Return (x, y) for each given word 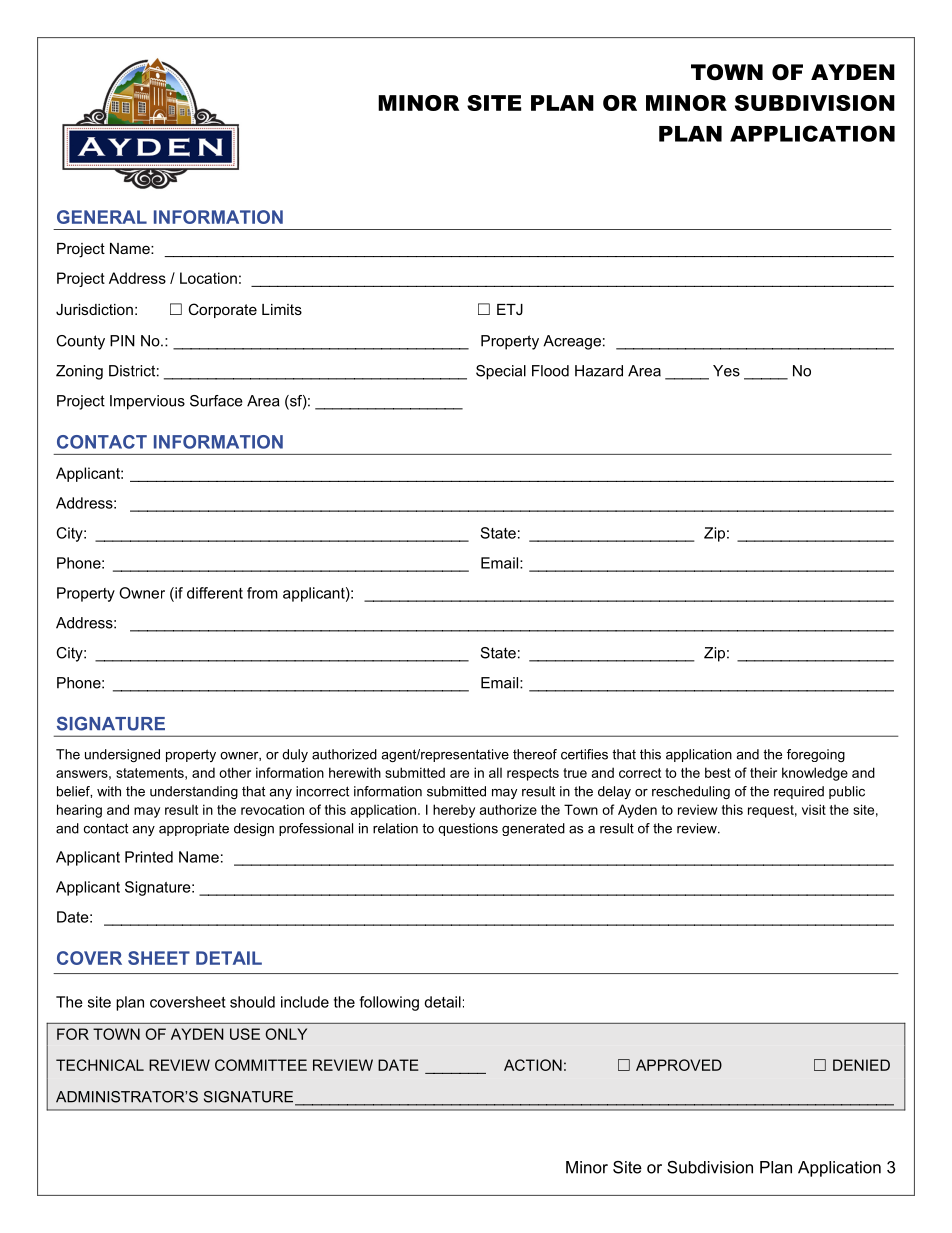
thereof (535, 754)
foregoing (816, 755)
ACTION (533, 1065)
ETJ (510, 309)
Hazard (599, 371)
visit (814, 809)
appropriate (194, 829)
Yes (726, 371)
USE (245, 1034)
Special (501, 372)
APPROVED (679, 1065)
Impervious (147, 402)
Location (208, 278)
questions (468, 829)
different (215, 593)
